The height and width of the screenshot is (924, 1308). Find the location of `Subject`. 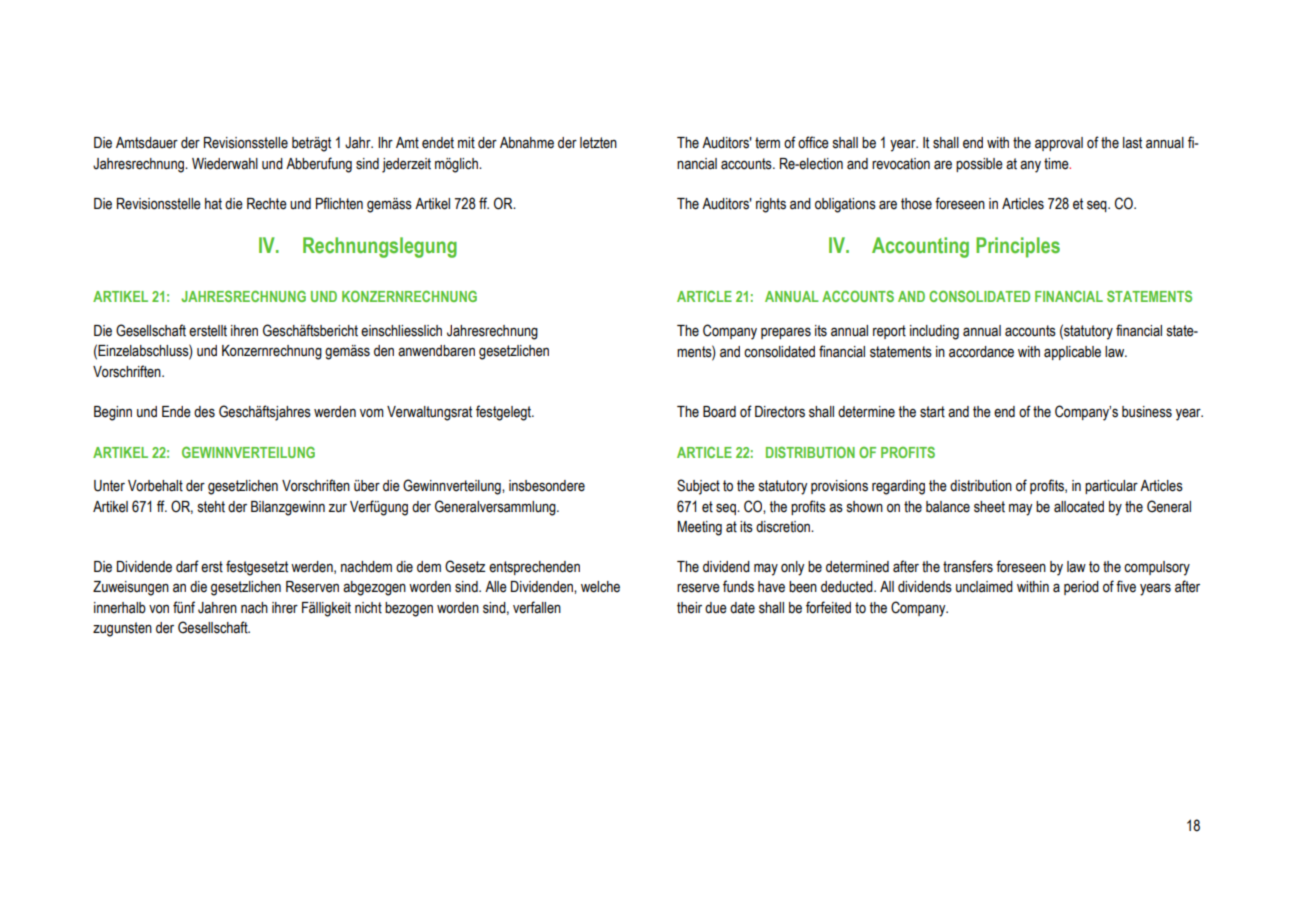

Subject is located at coordinates (698, 487).
